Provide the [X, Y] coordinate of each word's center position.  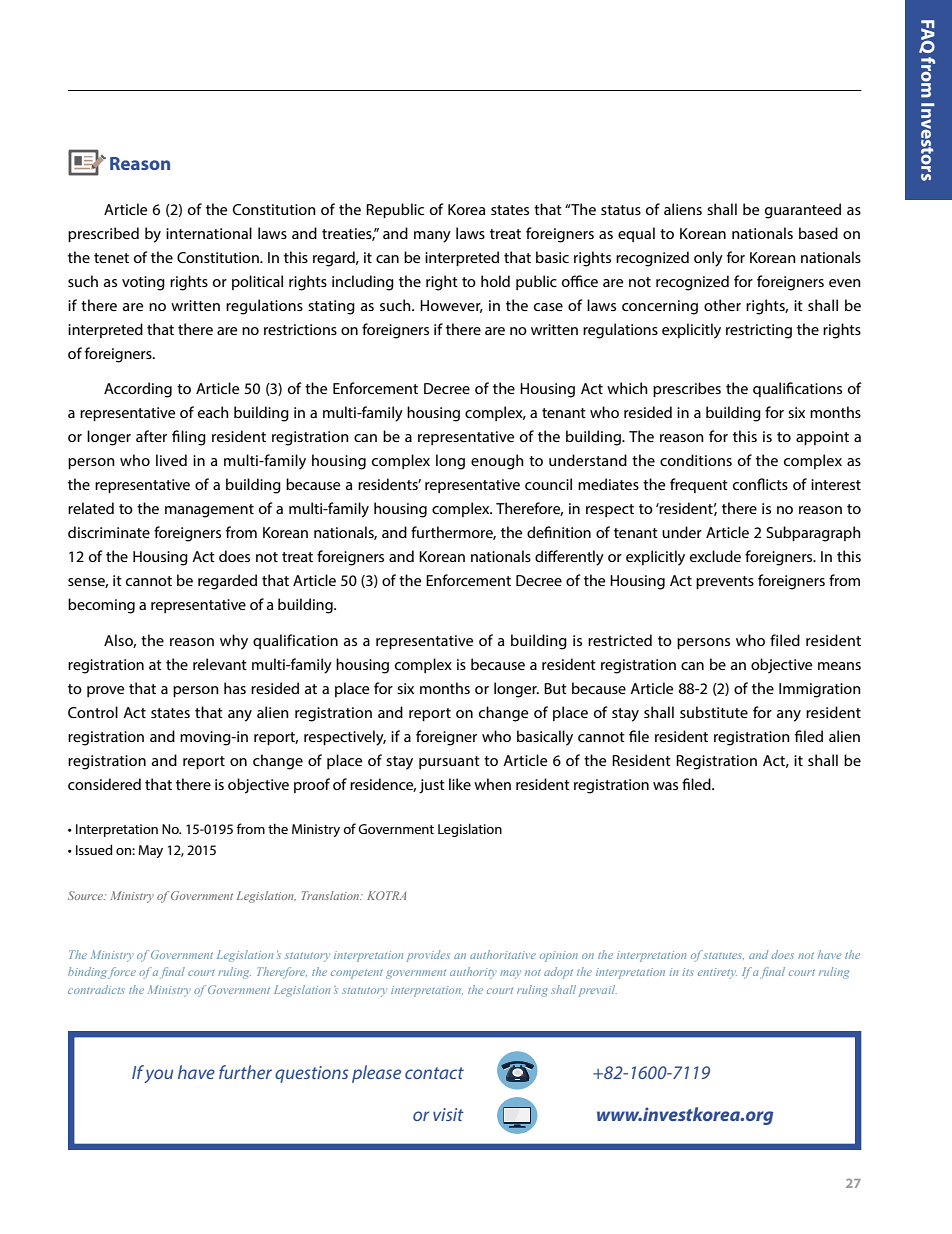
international [209, 233]
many [432, 237]
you [158, 1076]
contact [434, 1073]
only [708, 259]
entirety [717, 973]
